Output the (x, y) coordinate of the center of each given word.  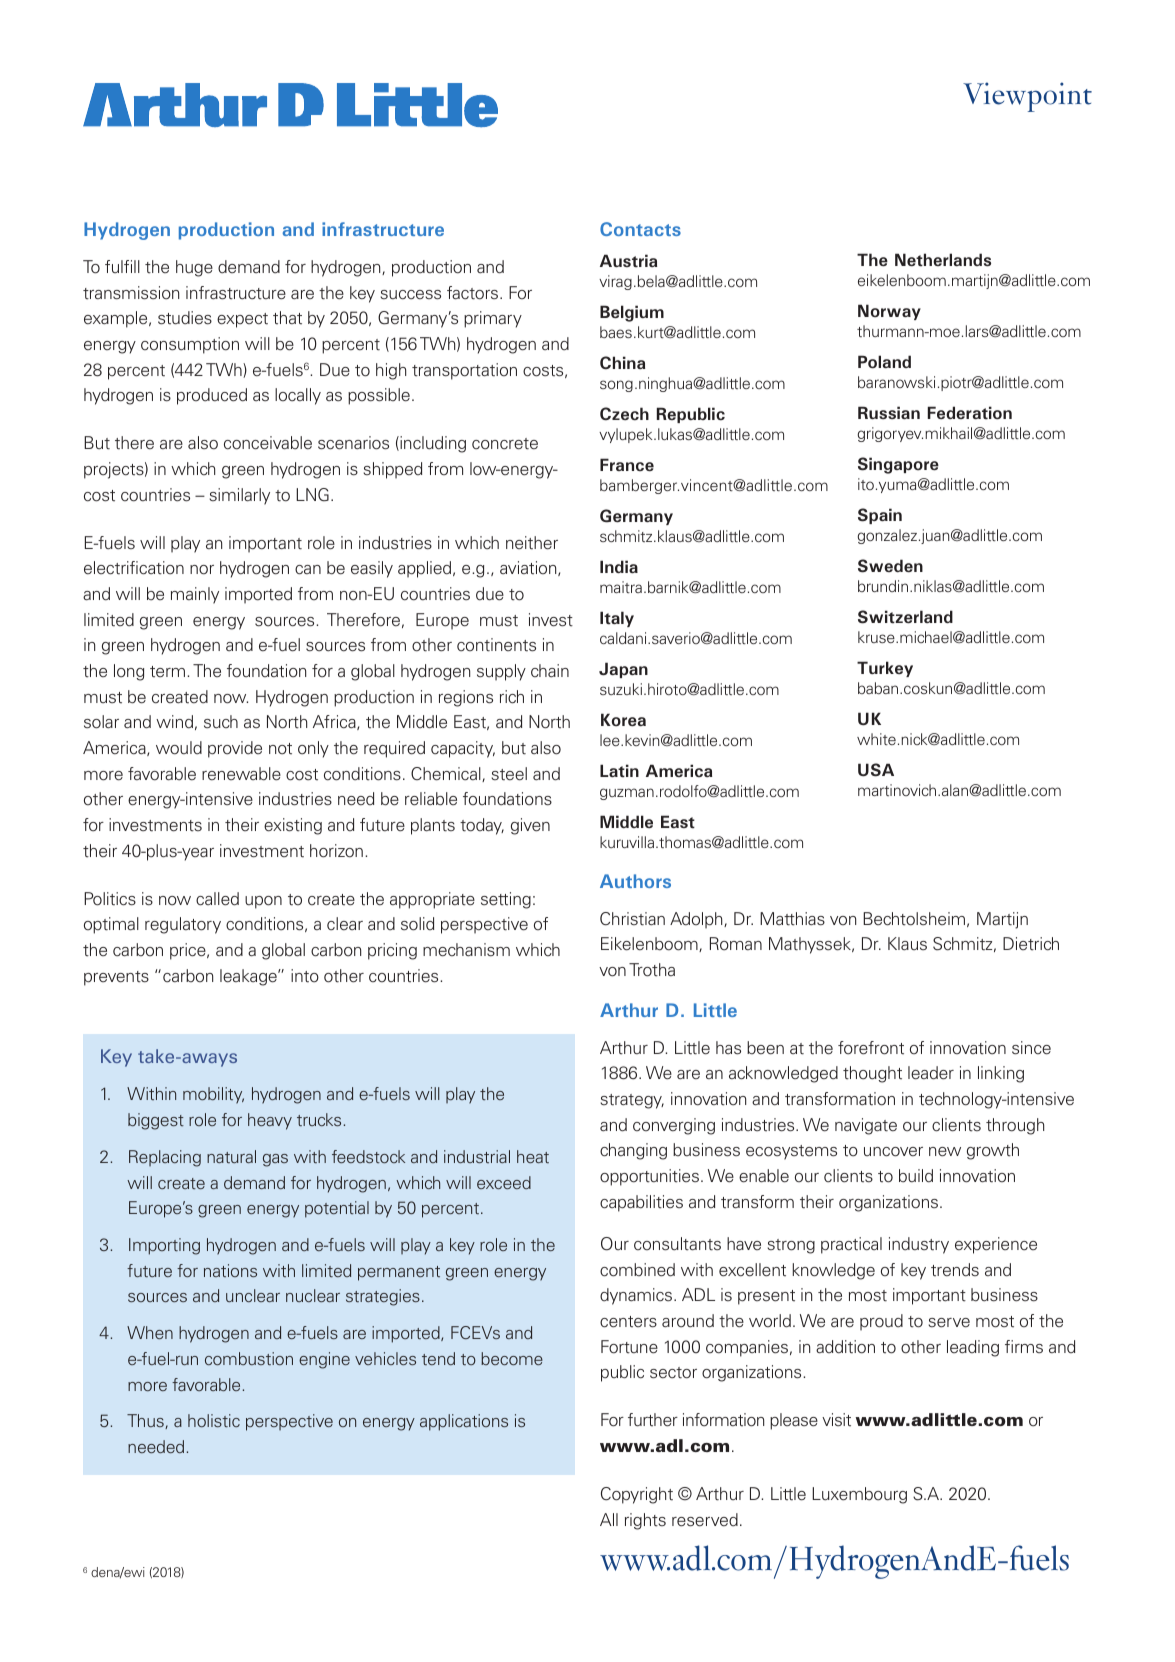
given (530, 826)
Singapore (898, 465)
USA (876, 770)
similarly (239, 496)
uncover (893, 1152)
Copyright (637, 1495)
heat (533, 1156)
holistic (214, 1421)
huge (194, 268)
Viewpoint (1027, 97)
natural (231, 1156)
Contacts (640, 229)
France (627, 464)
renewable (241, 774)
